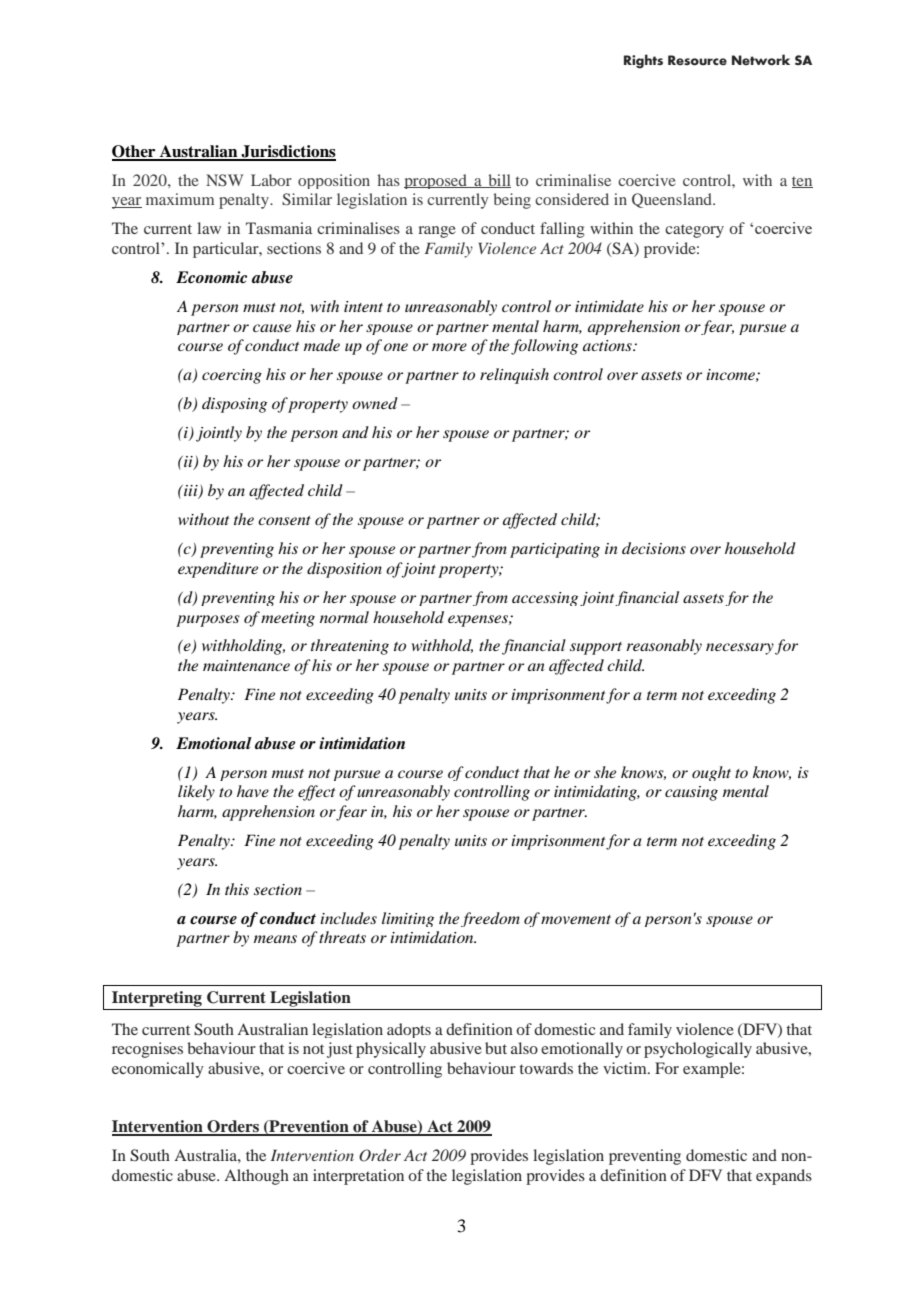 This image has width=924, height=1308. I want to click on relinquish, so click(514, 376).
